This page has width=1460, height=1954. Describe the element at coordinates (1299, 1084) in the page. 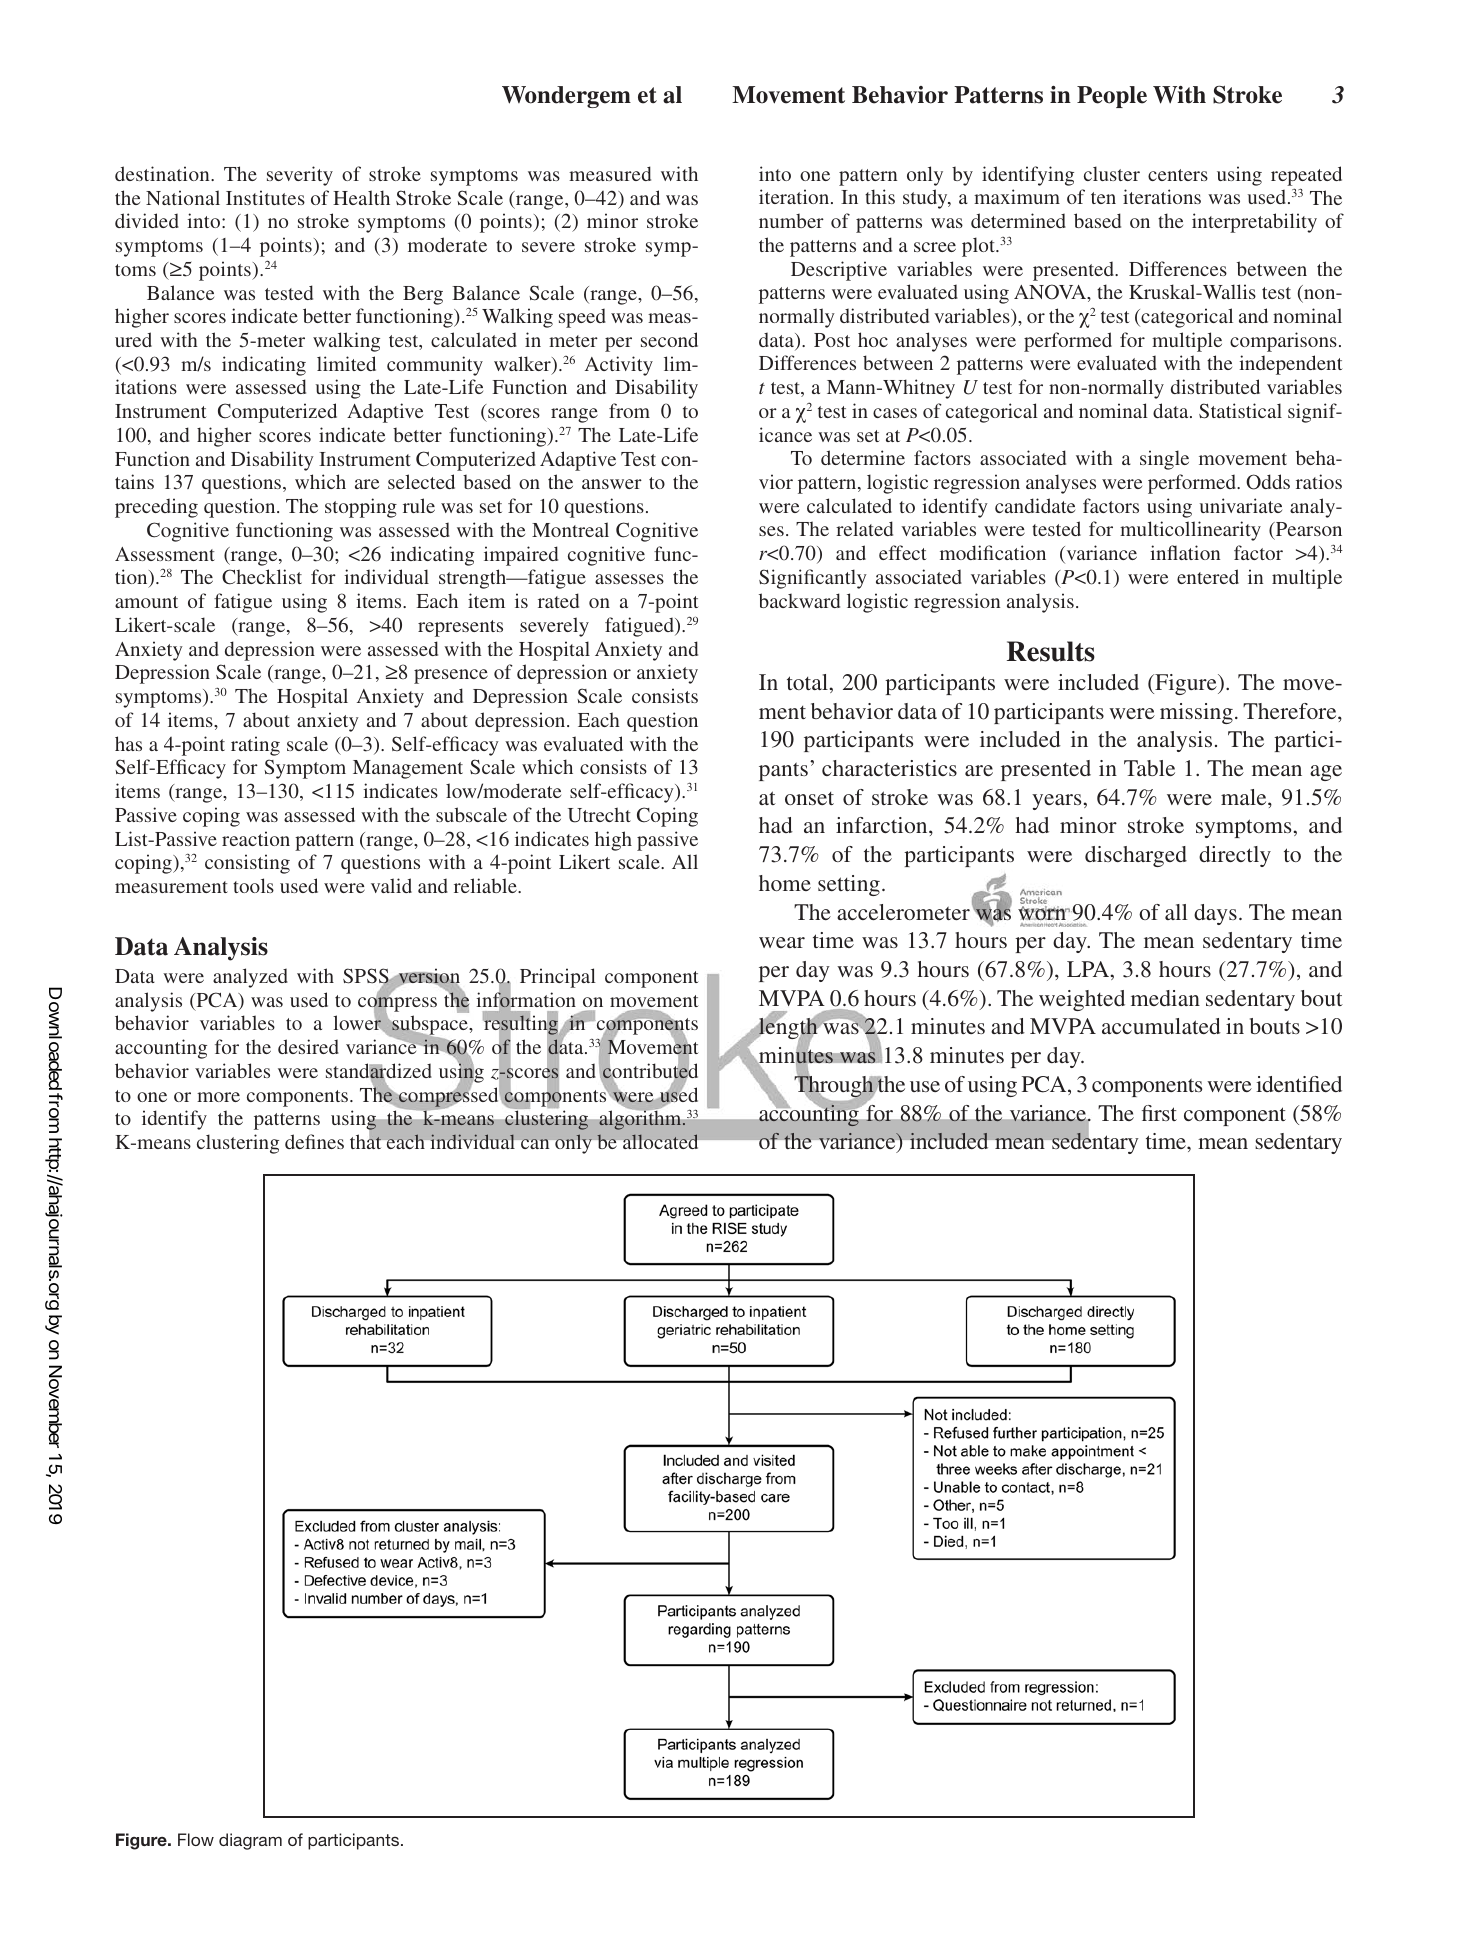

I see `identified` at that location.
